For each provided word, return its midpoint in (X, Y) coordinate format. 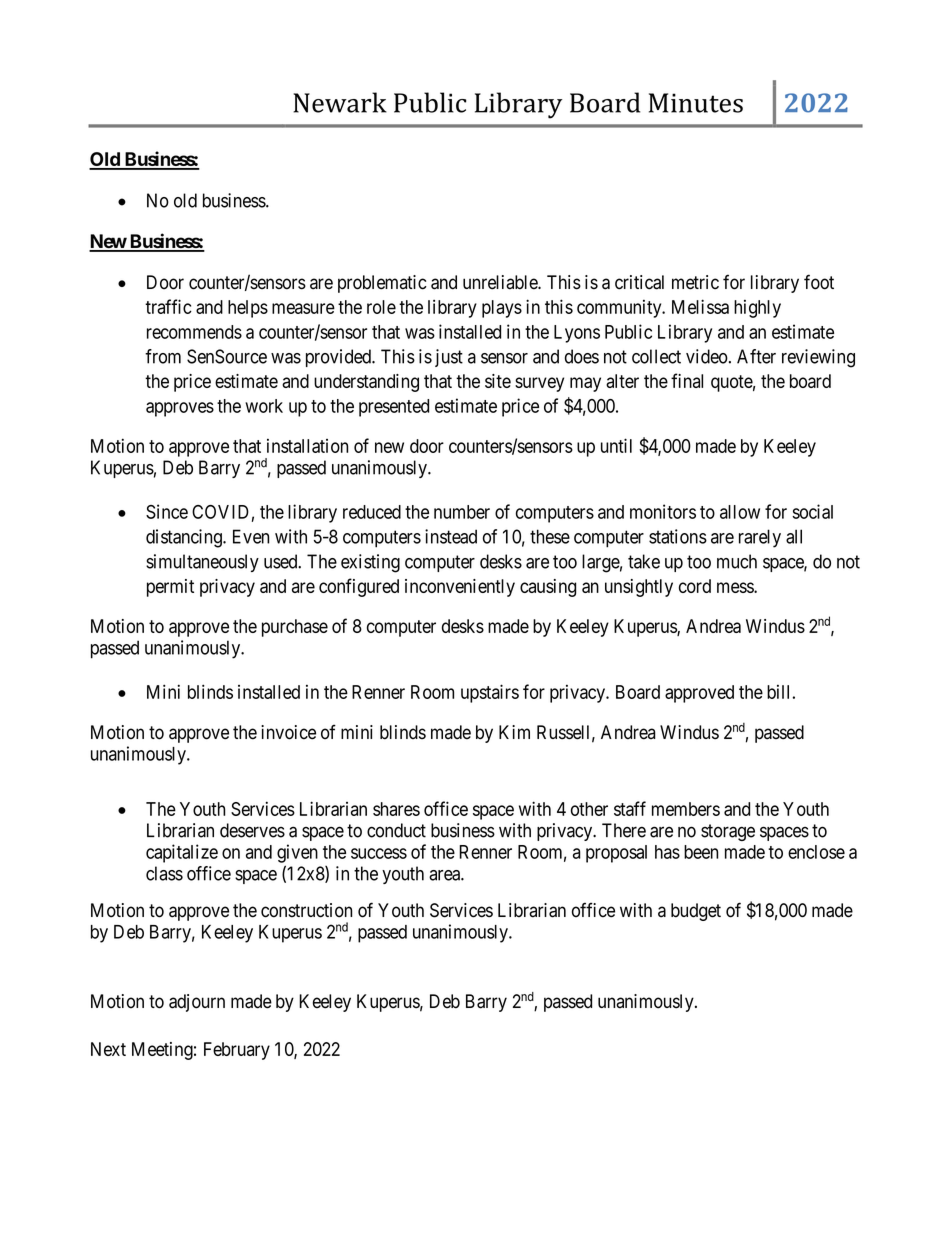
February (237, 1051)
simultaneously (202, 563)
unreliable (501, 282)
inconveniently (460, 588)
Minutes (696, 103)
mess (736, 587)
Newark (340, 102)
